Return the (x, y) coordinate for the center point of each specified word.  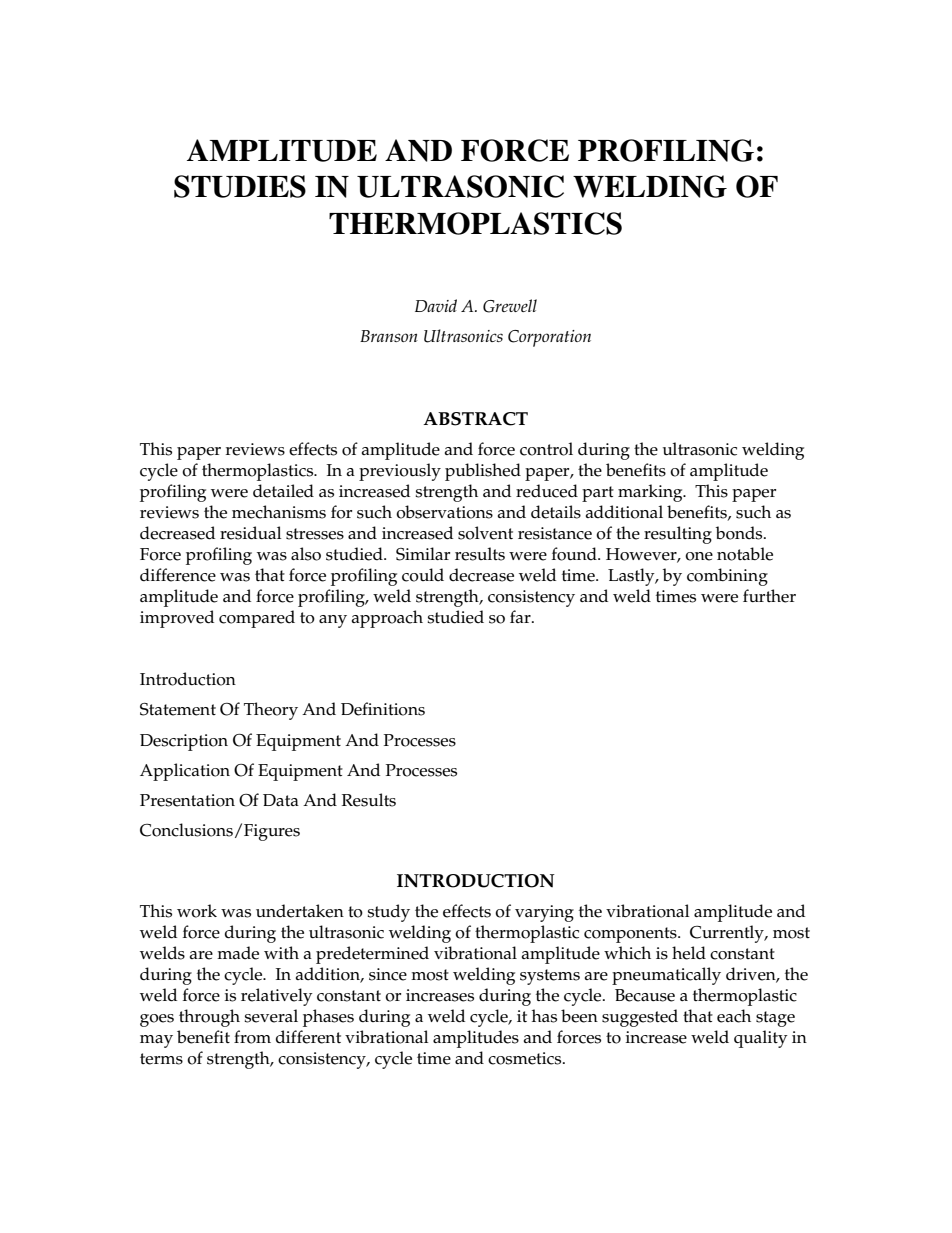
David (436, 305)
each (734, 1016)
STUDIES (240, 186)
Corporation (549, 338)
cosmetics (526, 1058)
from (252, 1037)
